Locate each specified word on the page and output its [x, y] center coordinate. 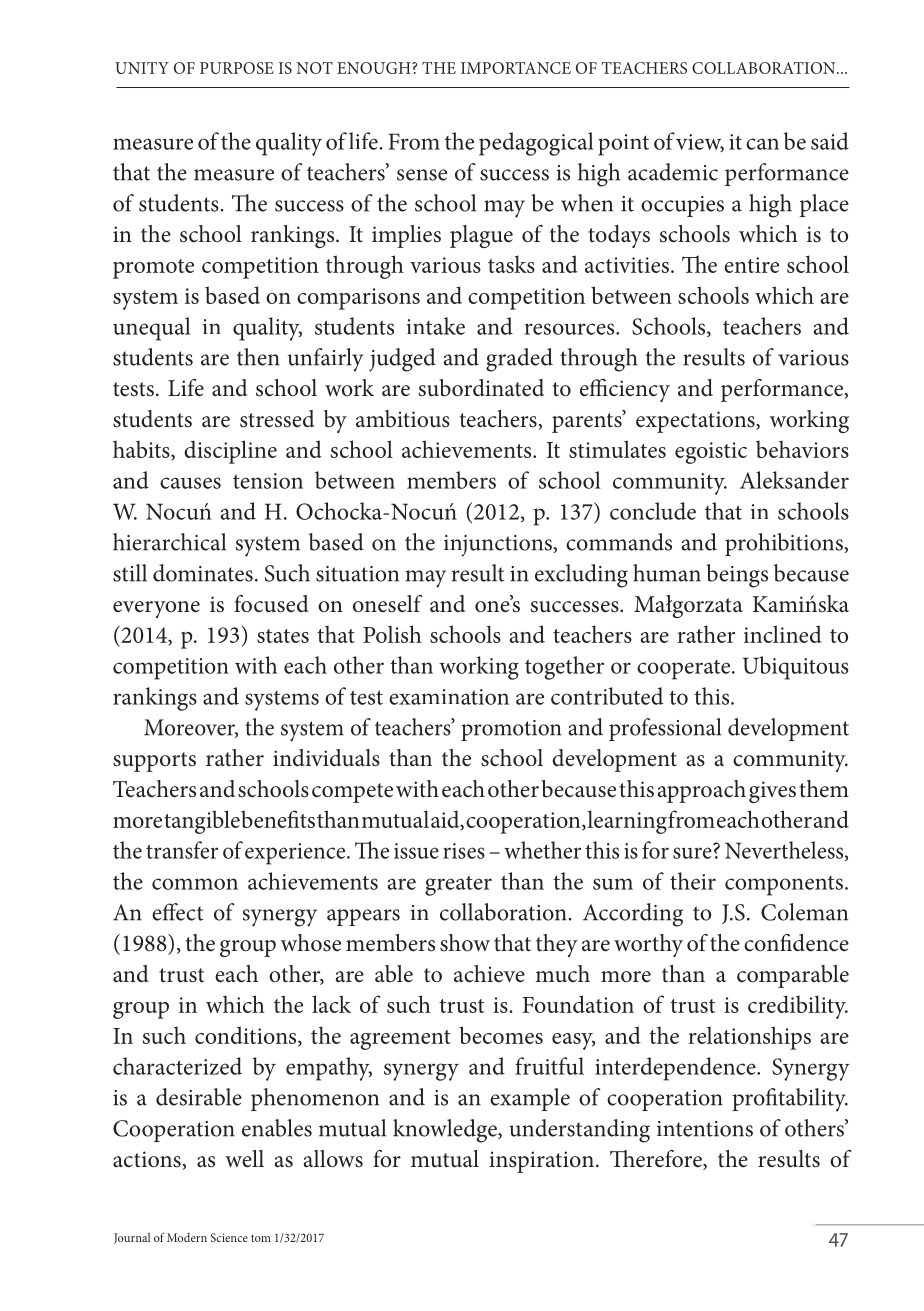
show [465, 943]
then [258, 357]
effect [177, 912]
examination [449, 697]
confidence [796, 943]
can [762, 144]
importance [516, 68]
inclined [783, 634]
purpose [237, 68]
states [283, 636]
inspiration [541, 1162]
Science [229, 1237]
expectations [696, 422]
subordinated [481, 388]
